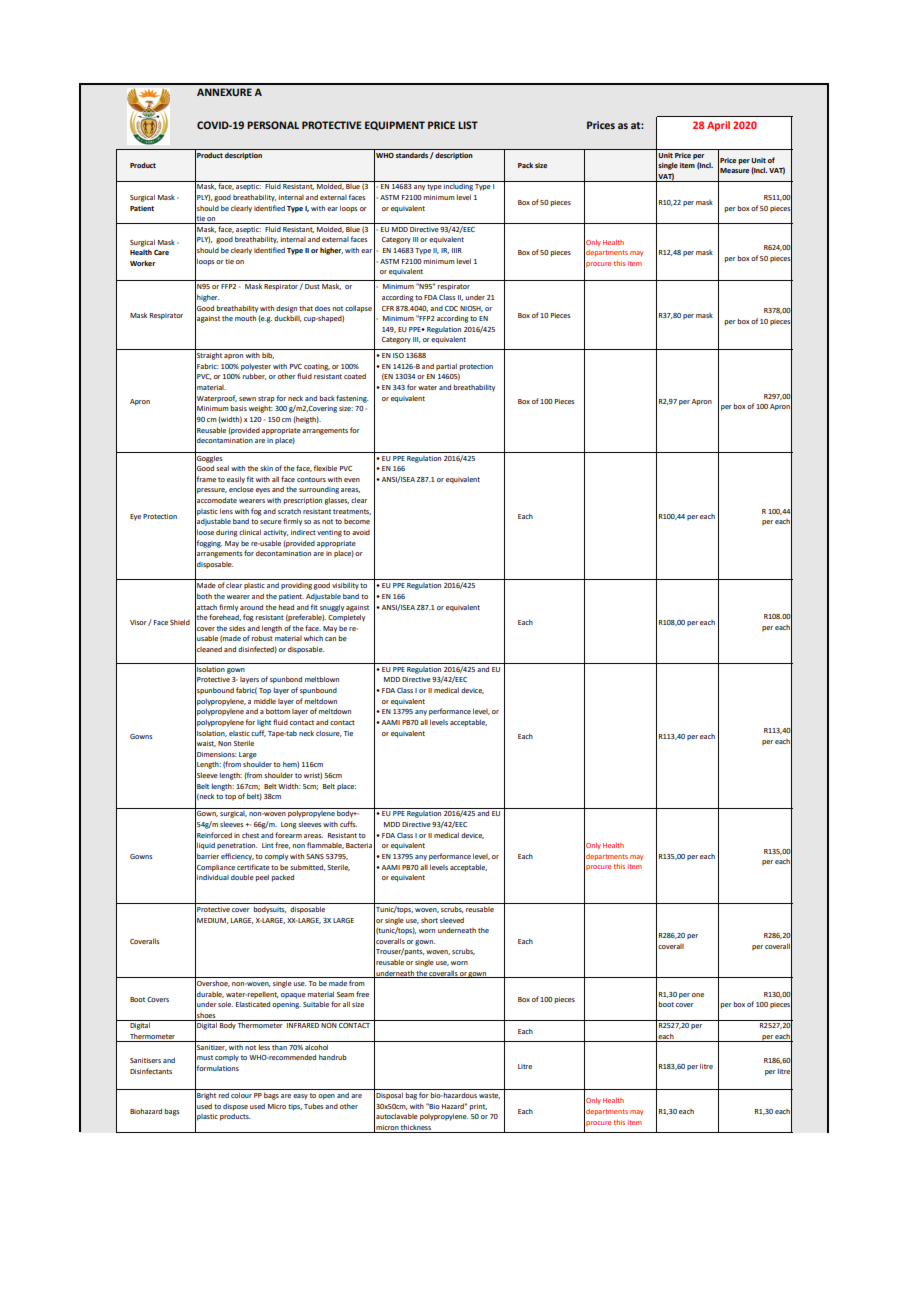 The height and width of the document is (1308, 924). I want to click on thickness, so click(416, 1128).
